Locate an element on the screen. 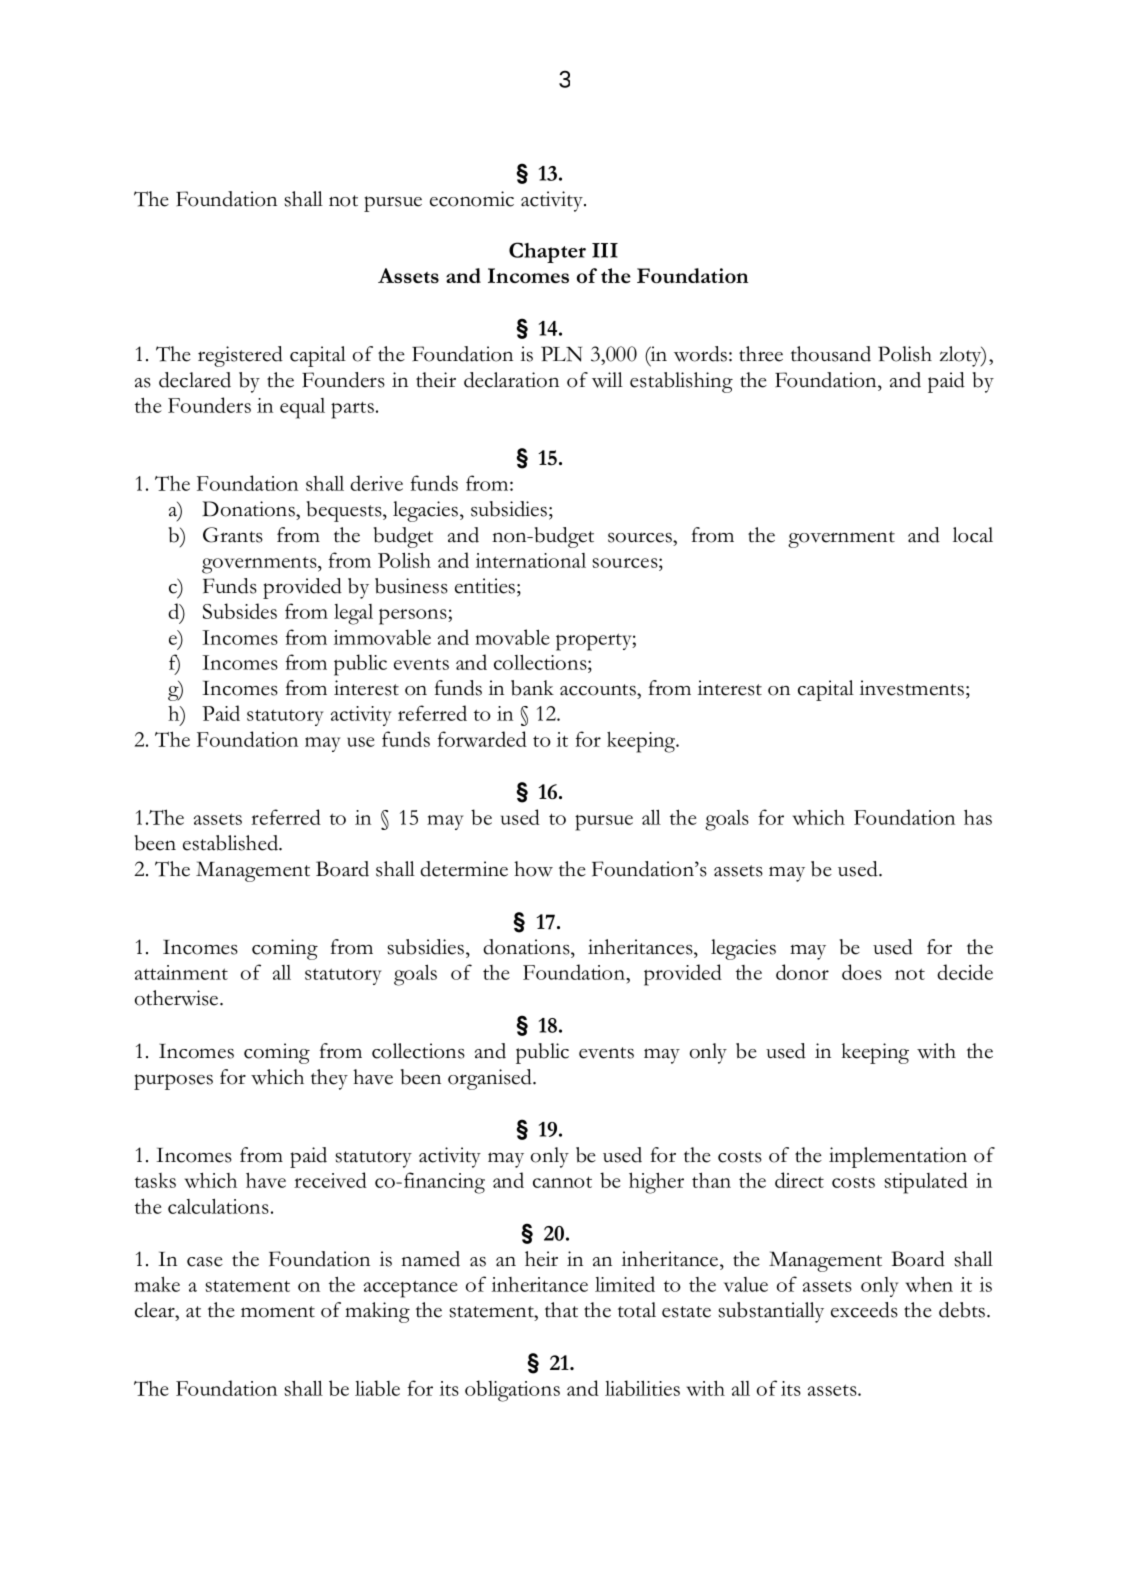  local is located at coordinates (973, 535).
